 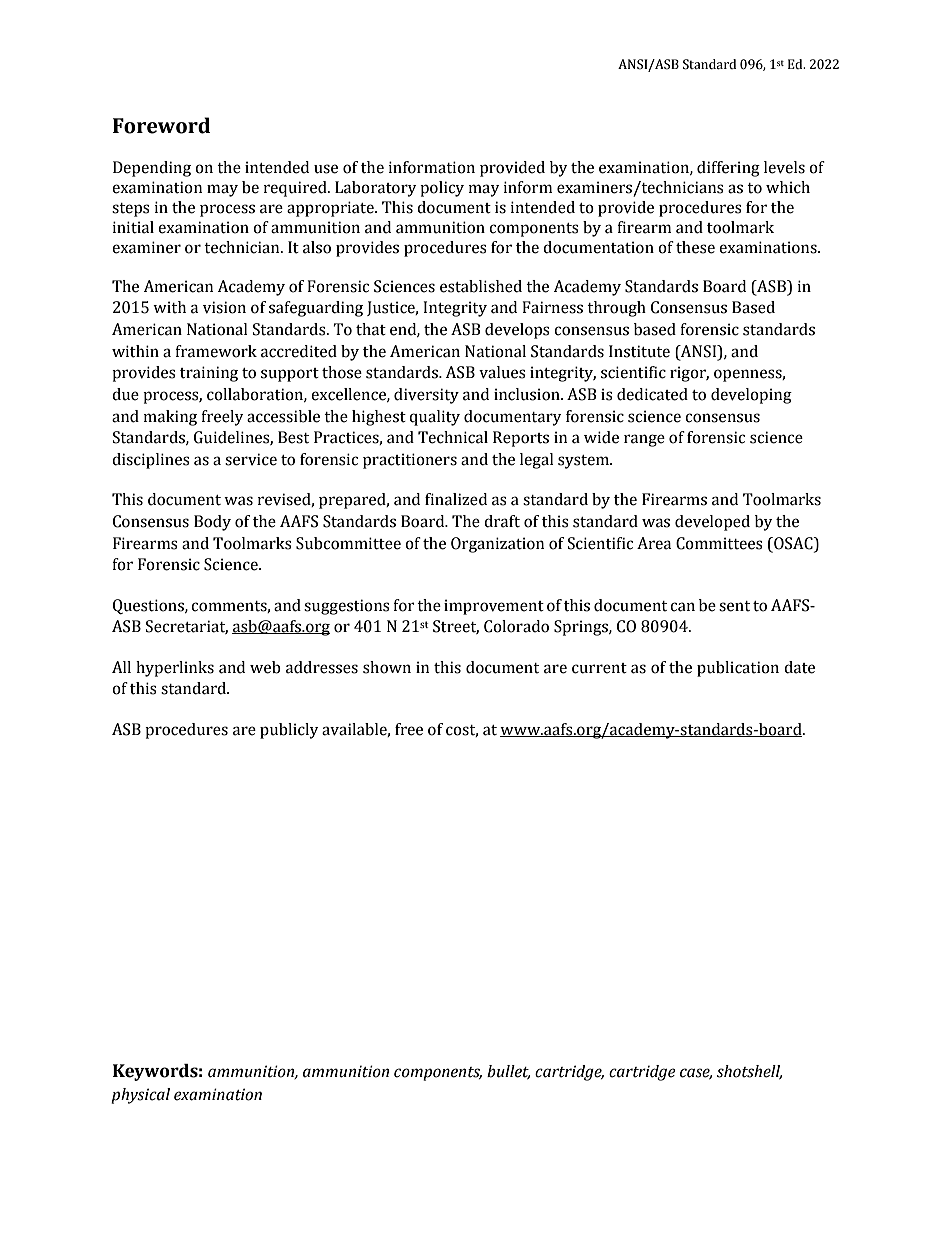 What do you see at coordinates (728, 169) in the screenshot?
I see `differing` at bounding box center [728, 169].
